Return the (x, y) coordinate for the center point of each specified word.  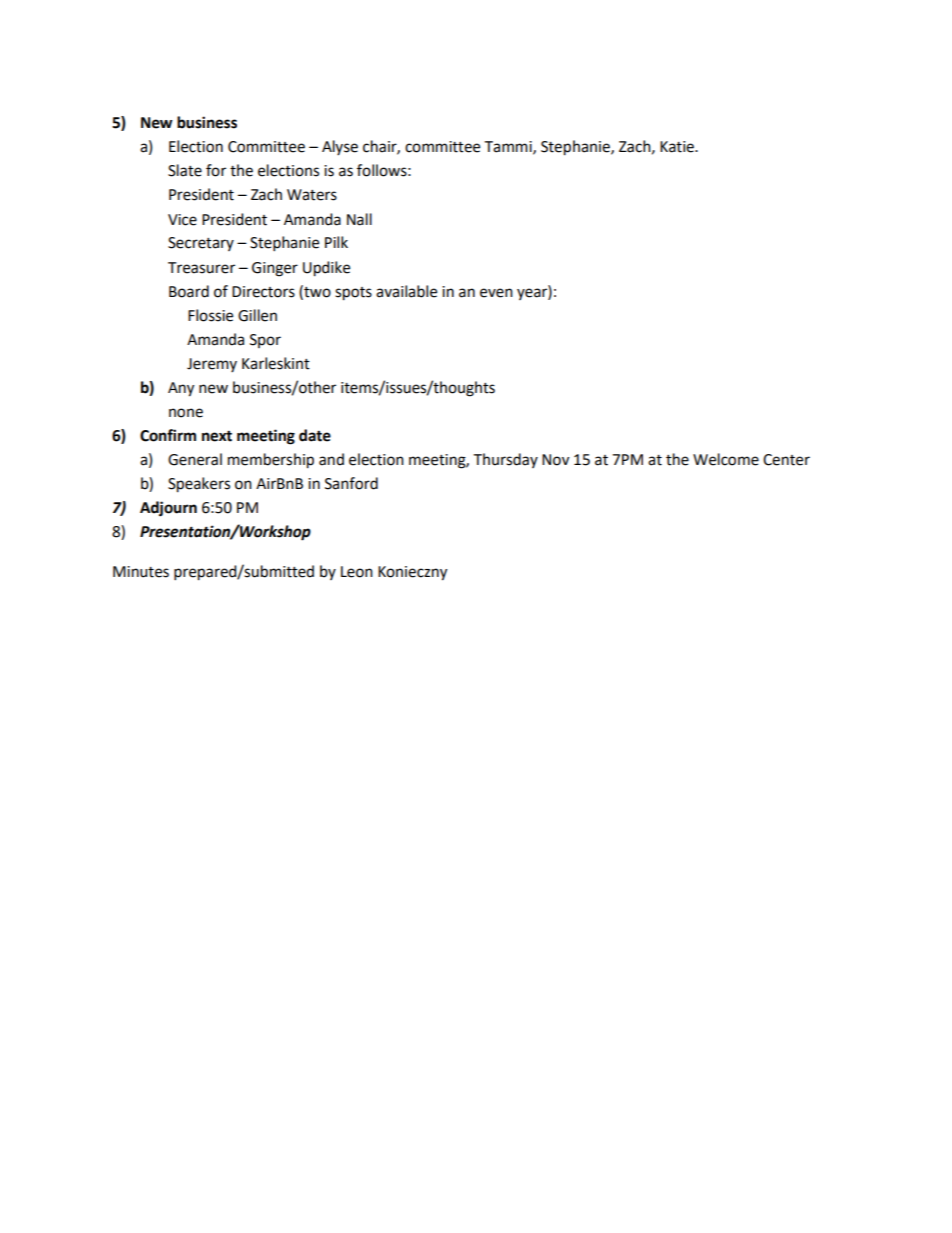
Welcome (726, 459)
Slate (185, 170)
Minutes (141, 572)
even (496, 293)
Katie (678, 147)
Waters (312, 195)
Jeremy (212, 365)
